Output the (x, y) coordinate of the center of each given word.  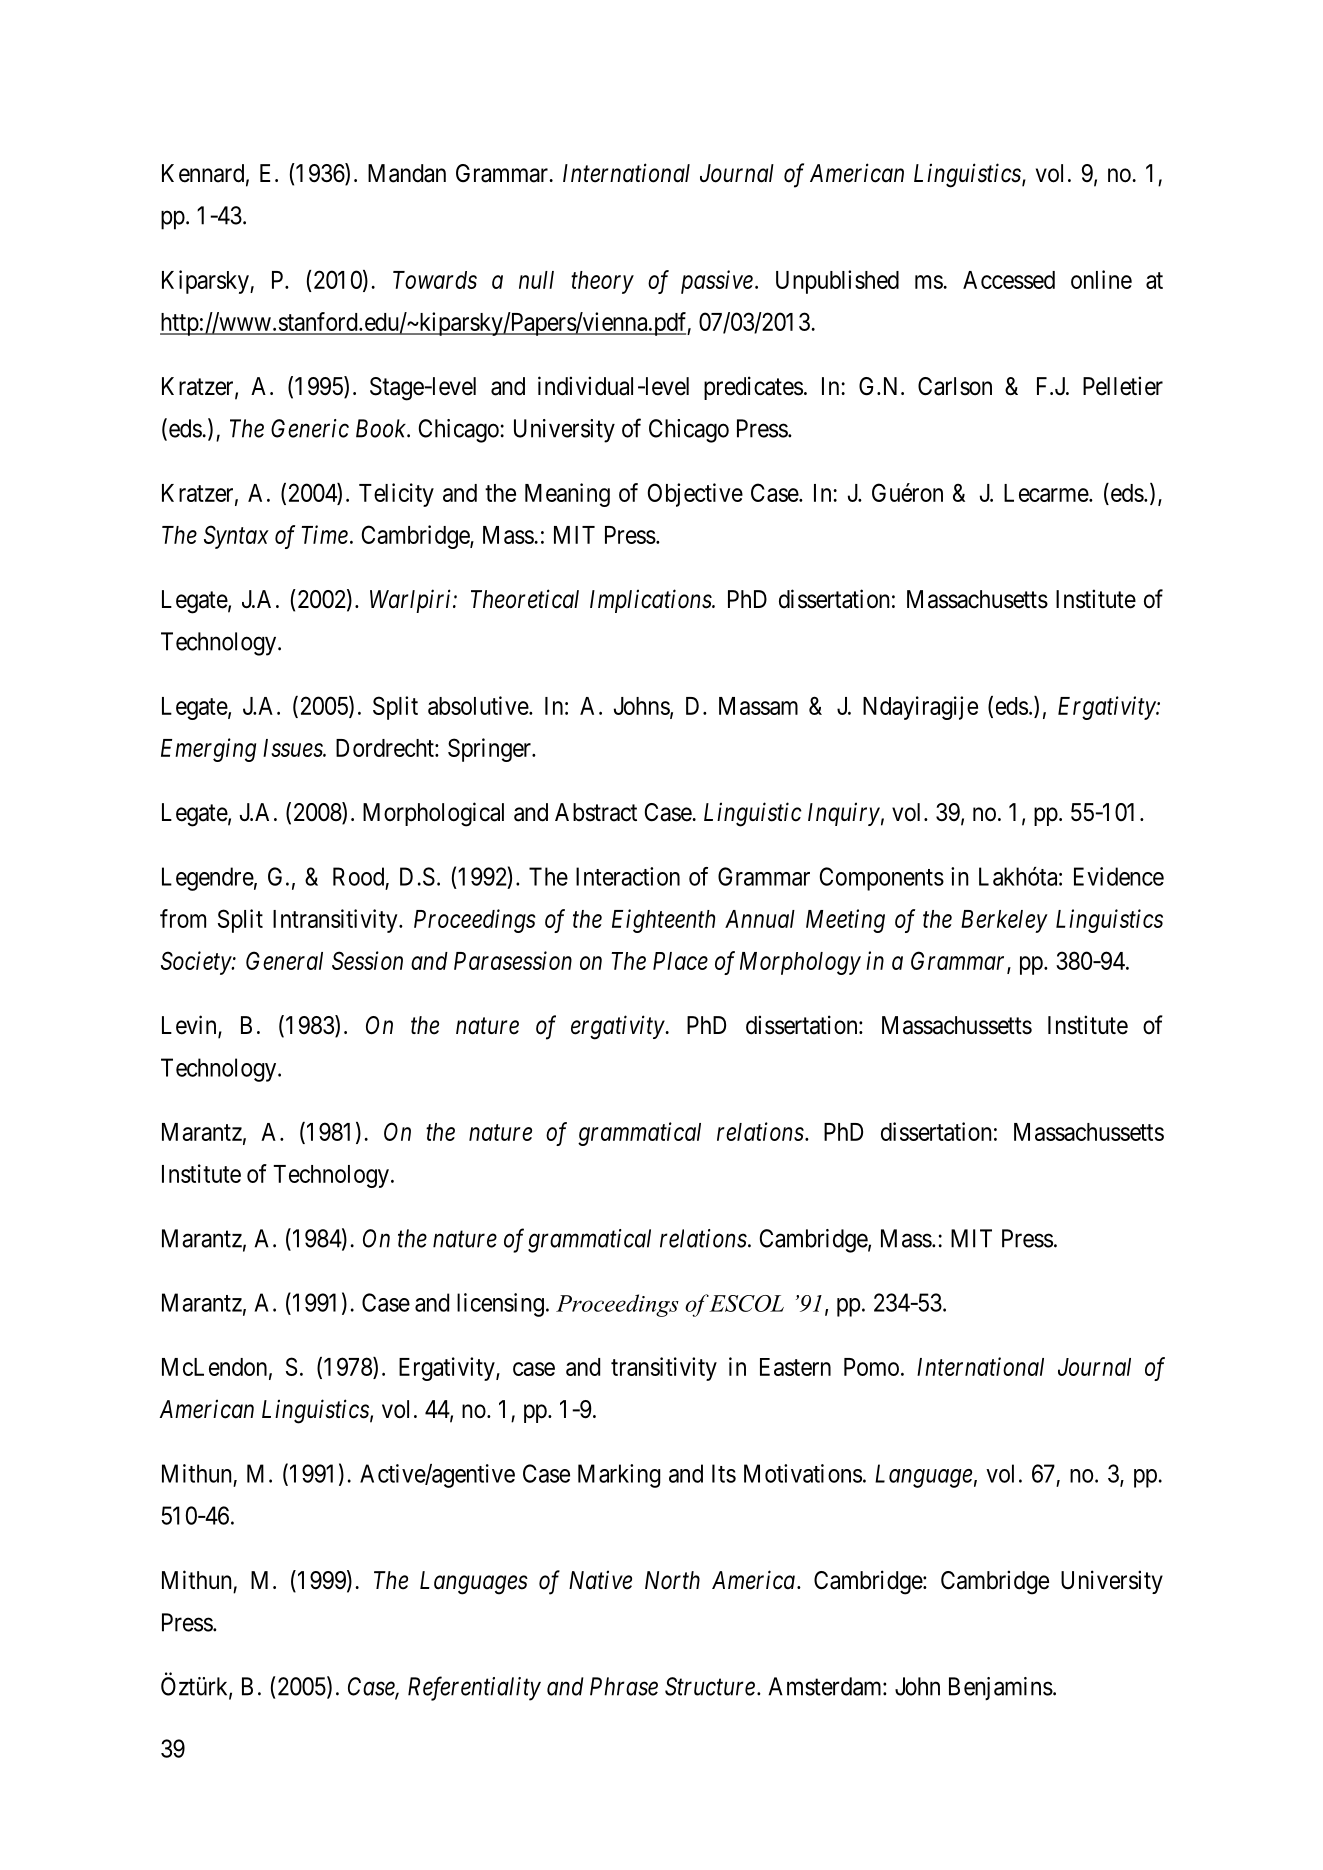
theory (602, 282)
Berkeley (1004, 921)
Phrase (624, 1686)
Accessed (1009, 280)
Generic (310, 428)
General (284, 960)
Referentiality (474, 1688)
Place (680, 961)
